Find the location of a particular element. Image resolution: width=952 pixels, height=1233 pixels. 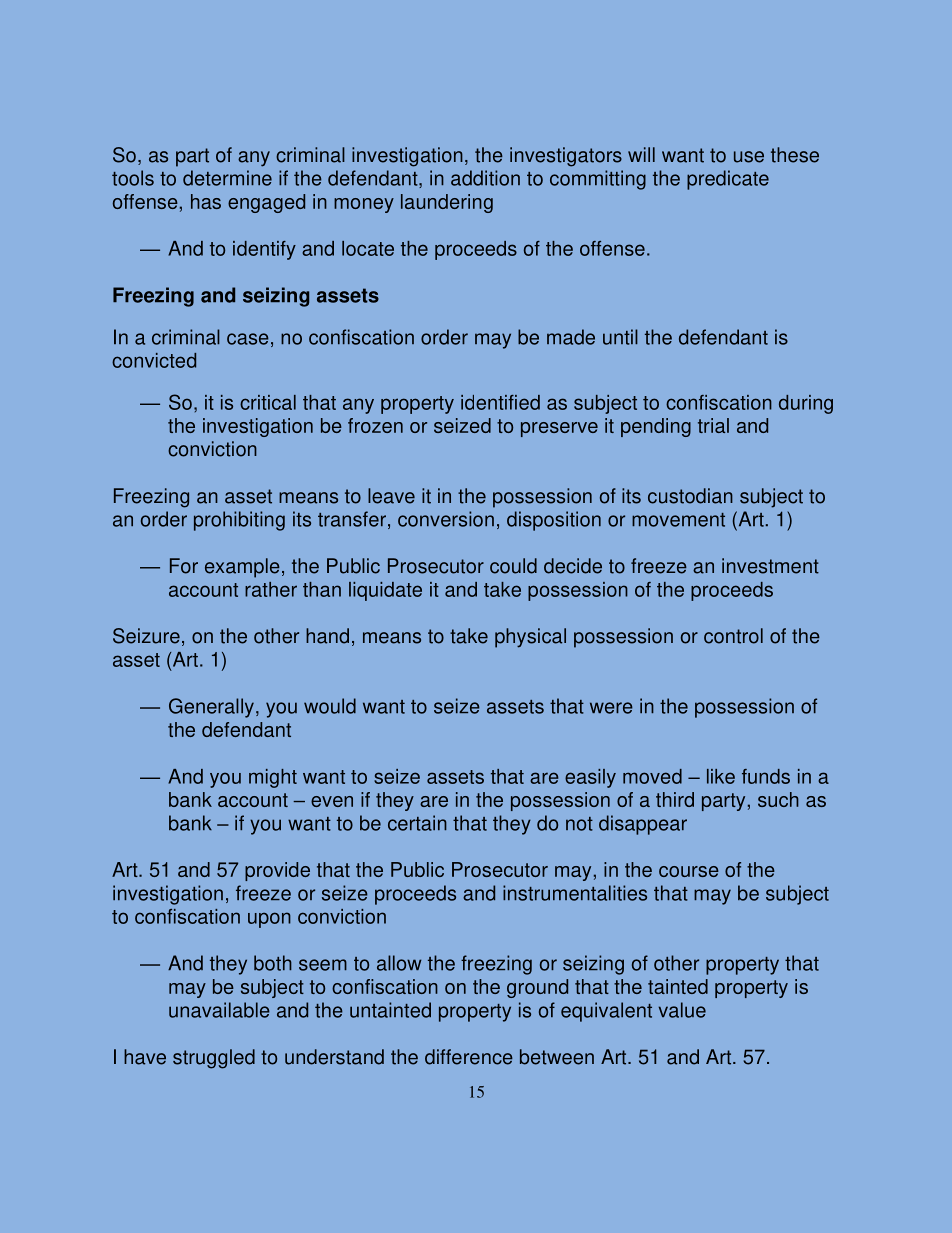

predicate is located at coordinates (728, 180).
